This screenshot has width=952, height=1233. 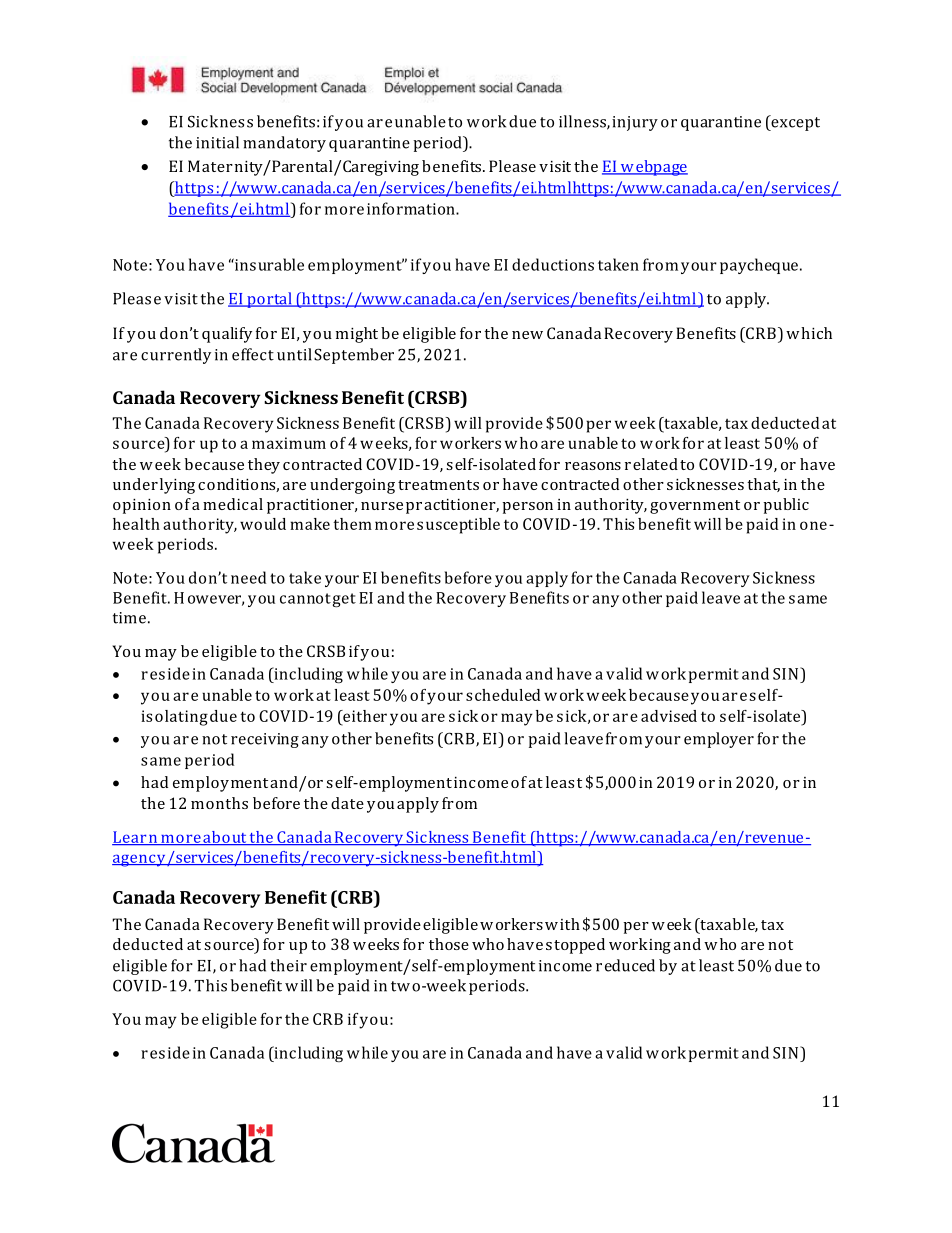 I want to click on qualify, so click(x=227, y=335).
